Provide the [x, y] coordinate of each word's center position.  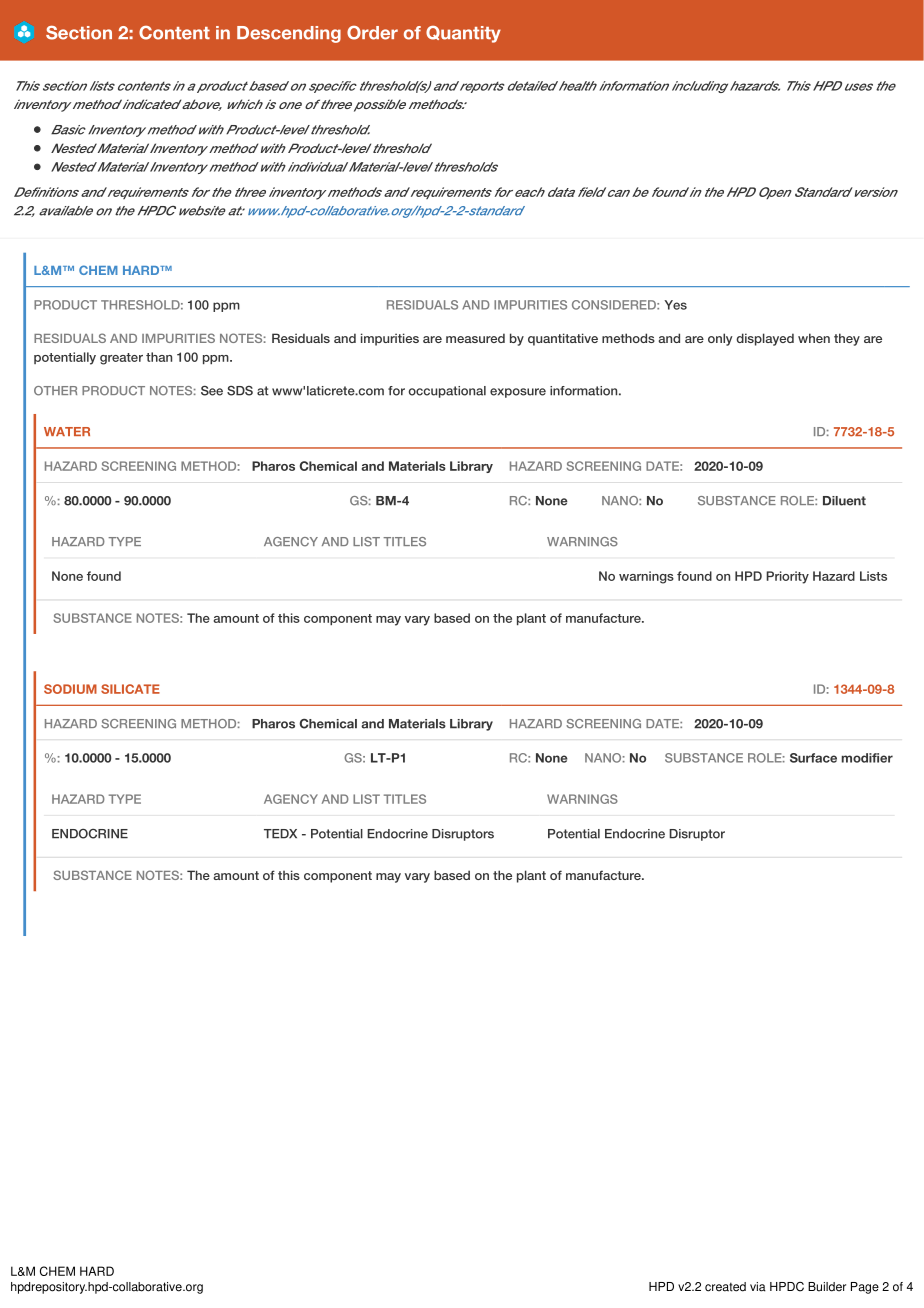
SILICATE [130, 689]
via [758, 1287]
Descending [289, 34]
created [725, 1287]
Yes [675, 305]
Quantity [463, 34]
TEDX [280, 834]
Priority [787, 577]
